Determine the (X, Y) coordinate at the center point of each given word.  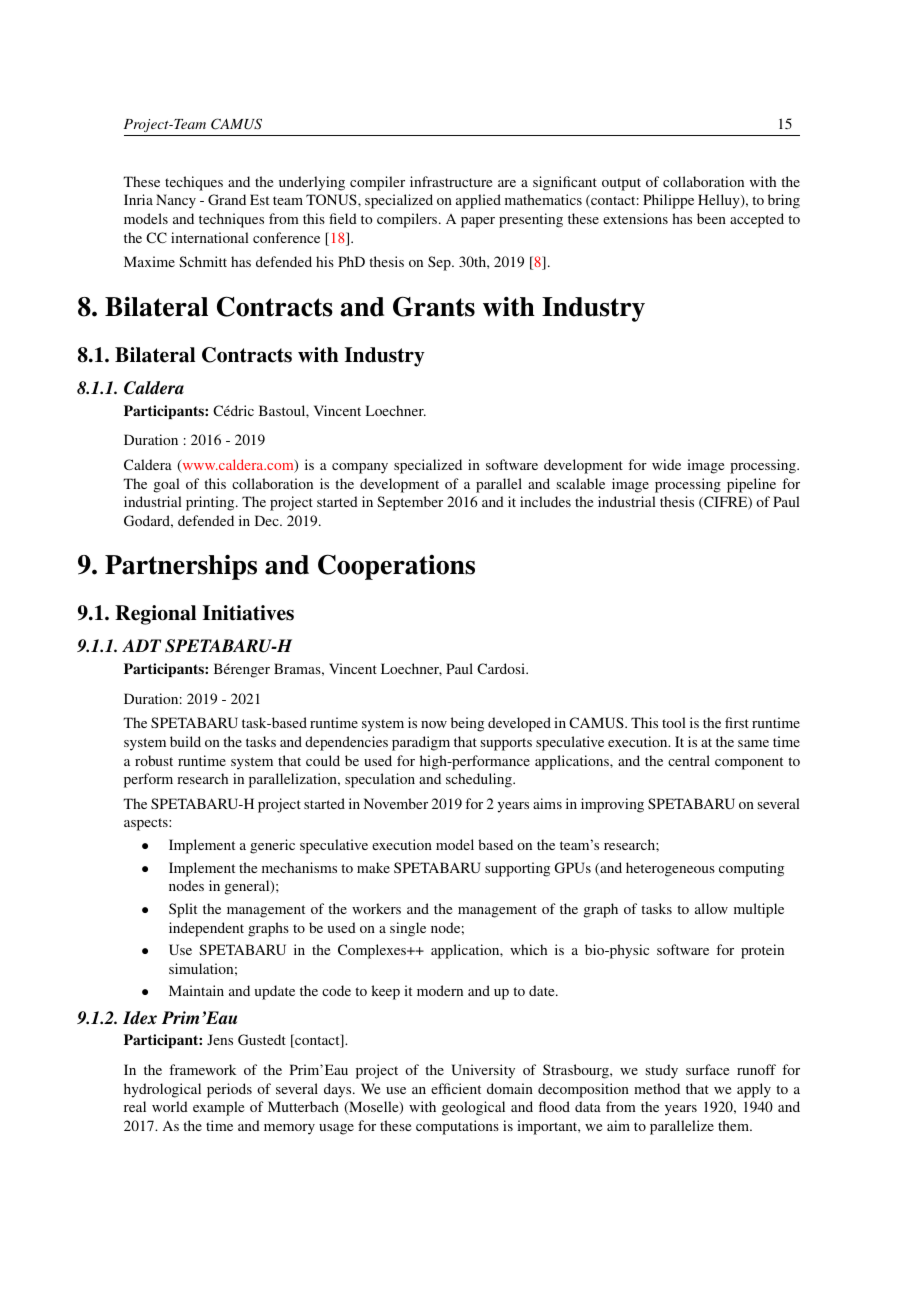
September (410, 503)
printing (211, 503)
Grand (227, 199)
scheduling (480, 780)
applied (478, 201)
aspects (147, 824)
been (711, 218)
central (689, 760)
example (218, 1108)
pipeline (751, 485)
